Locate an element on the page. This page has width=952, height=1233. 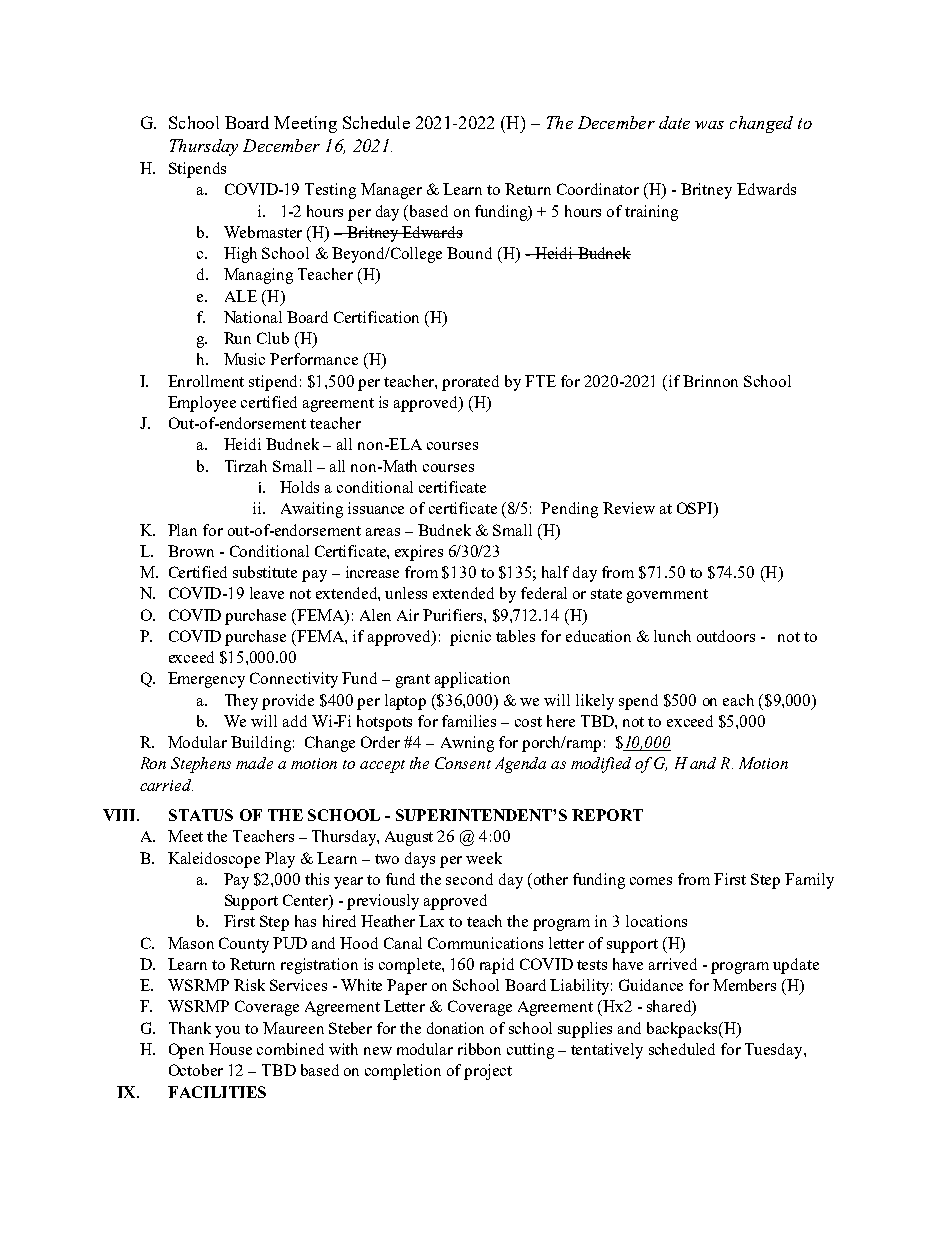
October is located at coordinates (196, 1070).
